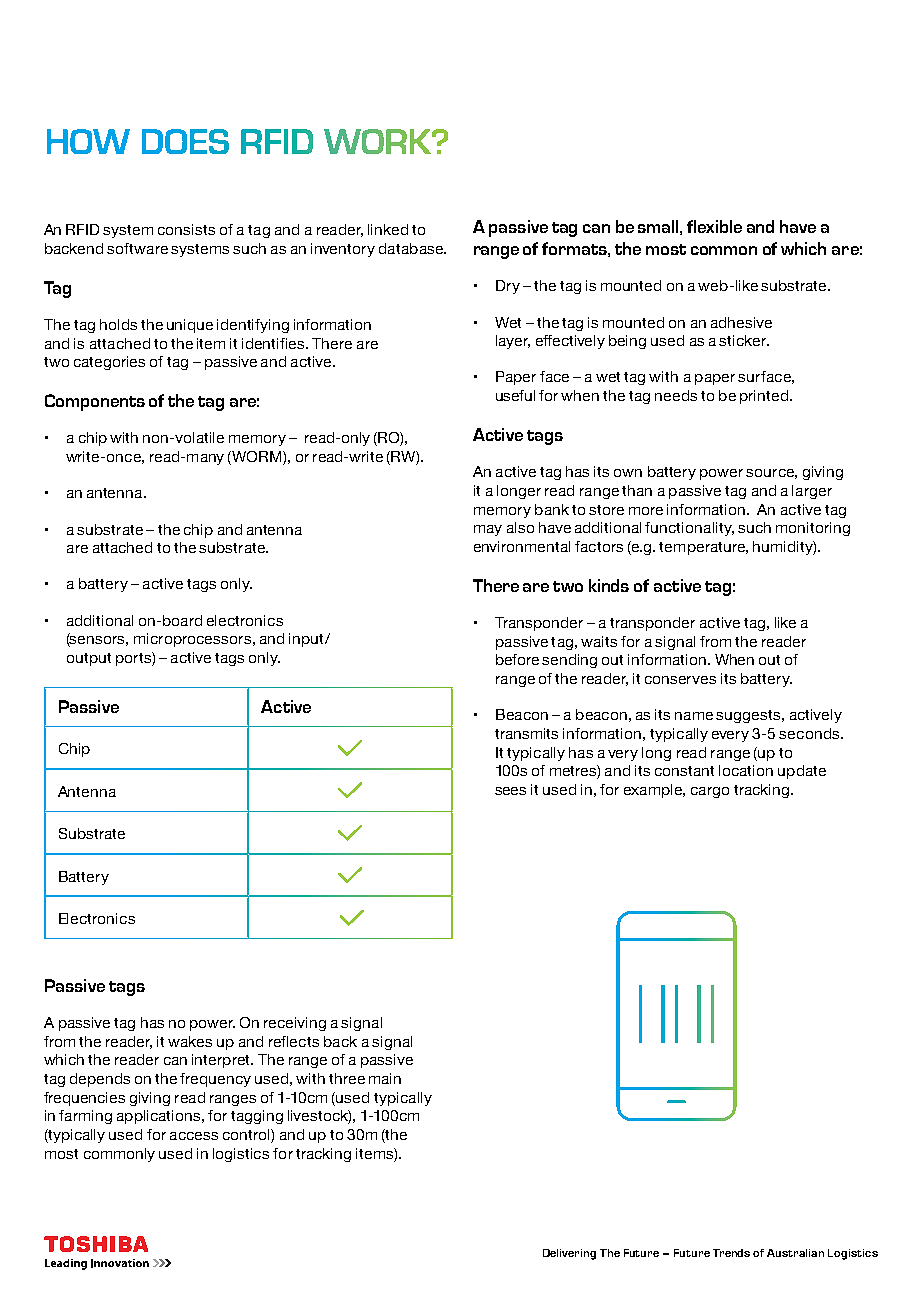  What do you see at coordinates (192, 640) in the screenshot?
I see `microprocessors` at bounding box center [192, 640].
